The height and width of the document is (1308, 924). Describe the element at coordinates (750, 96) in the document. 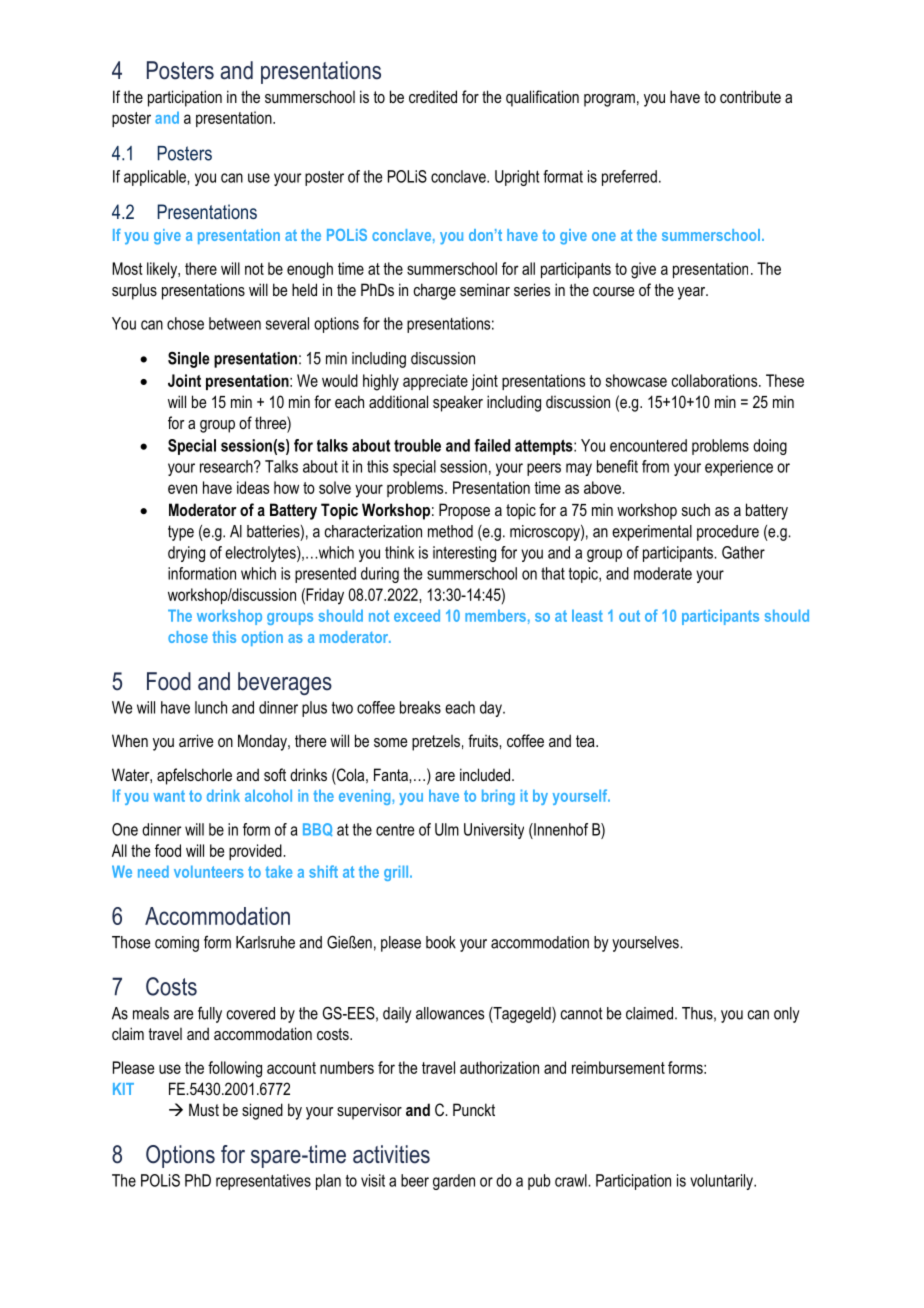

I see `contribute` at that location.
